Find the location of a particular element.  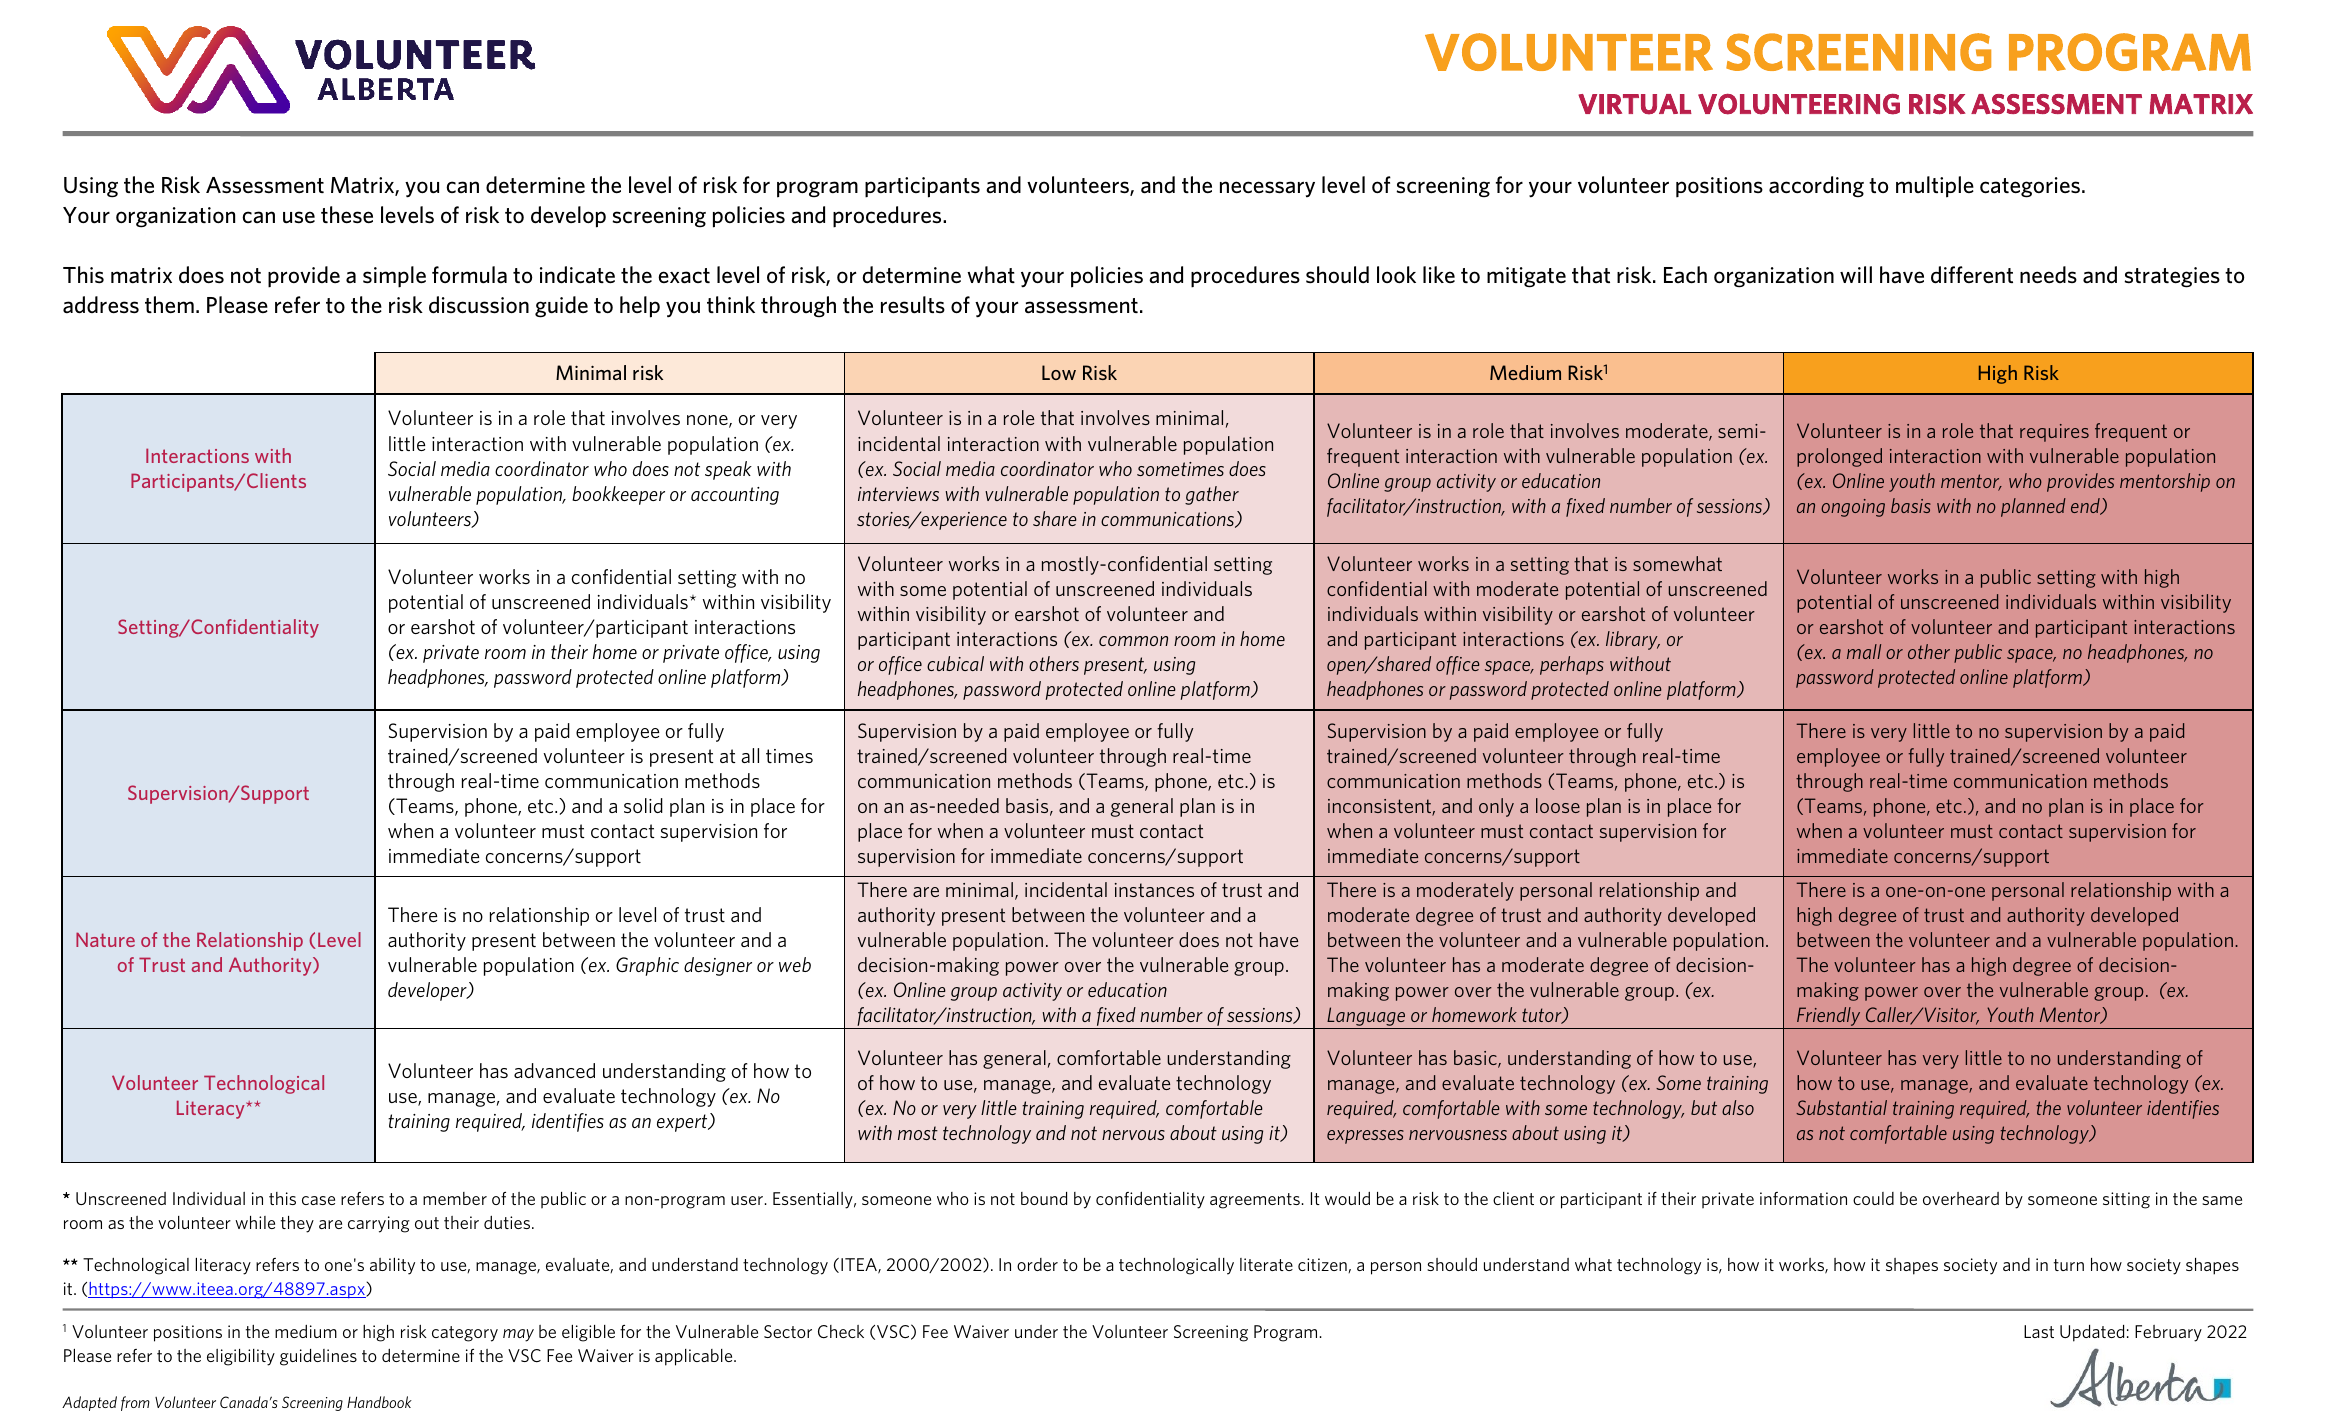

cubical is located at coordinates (955, 663).
